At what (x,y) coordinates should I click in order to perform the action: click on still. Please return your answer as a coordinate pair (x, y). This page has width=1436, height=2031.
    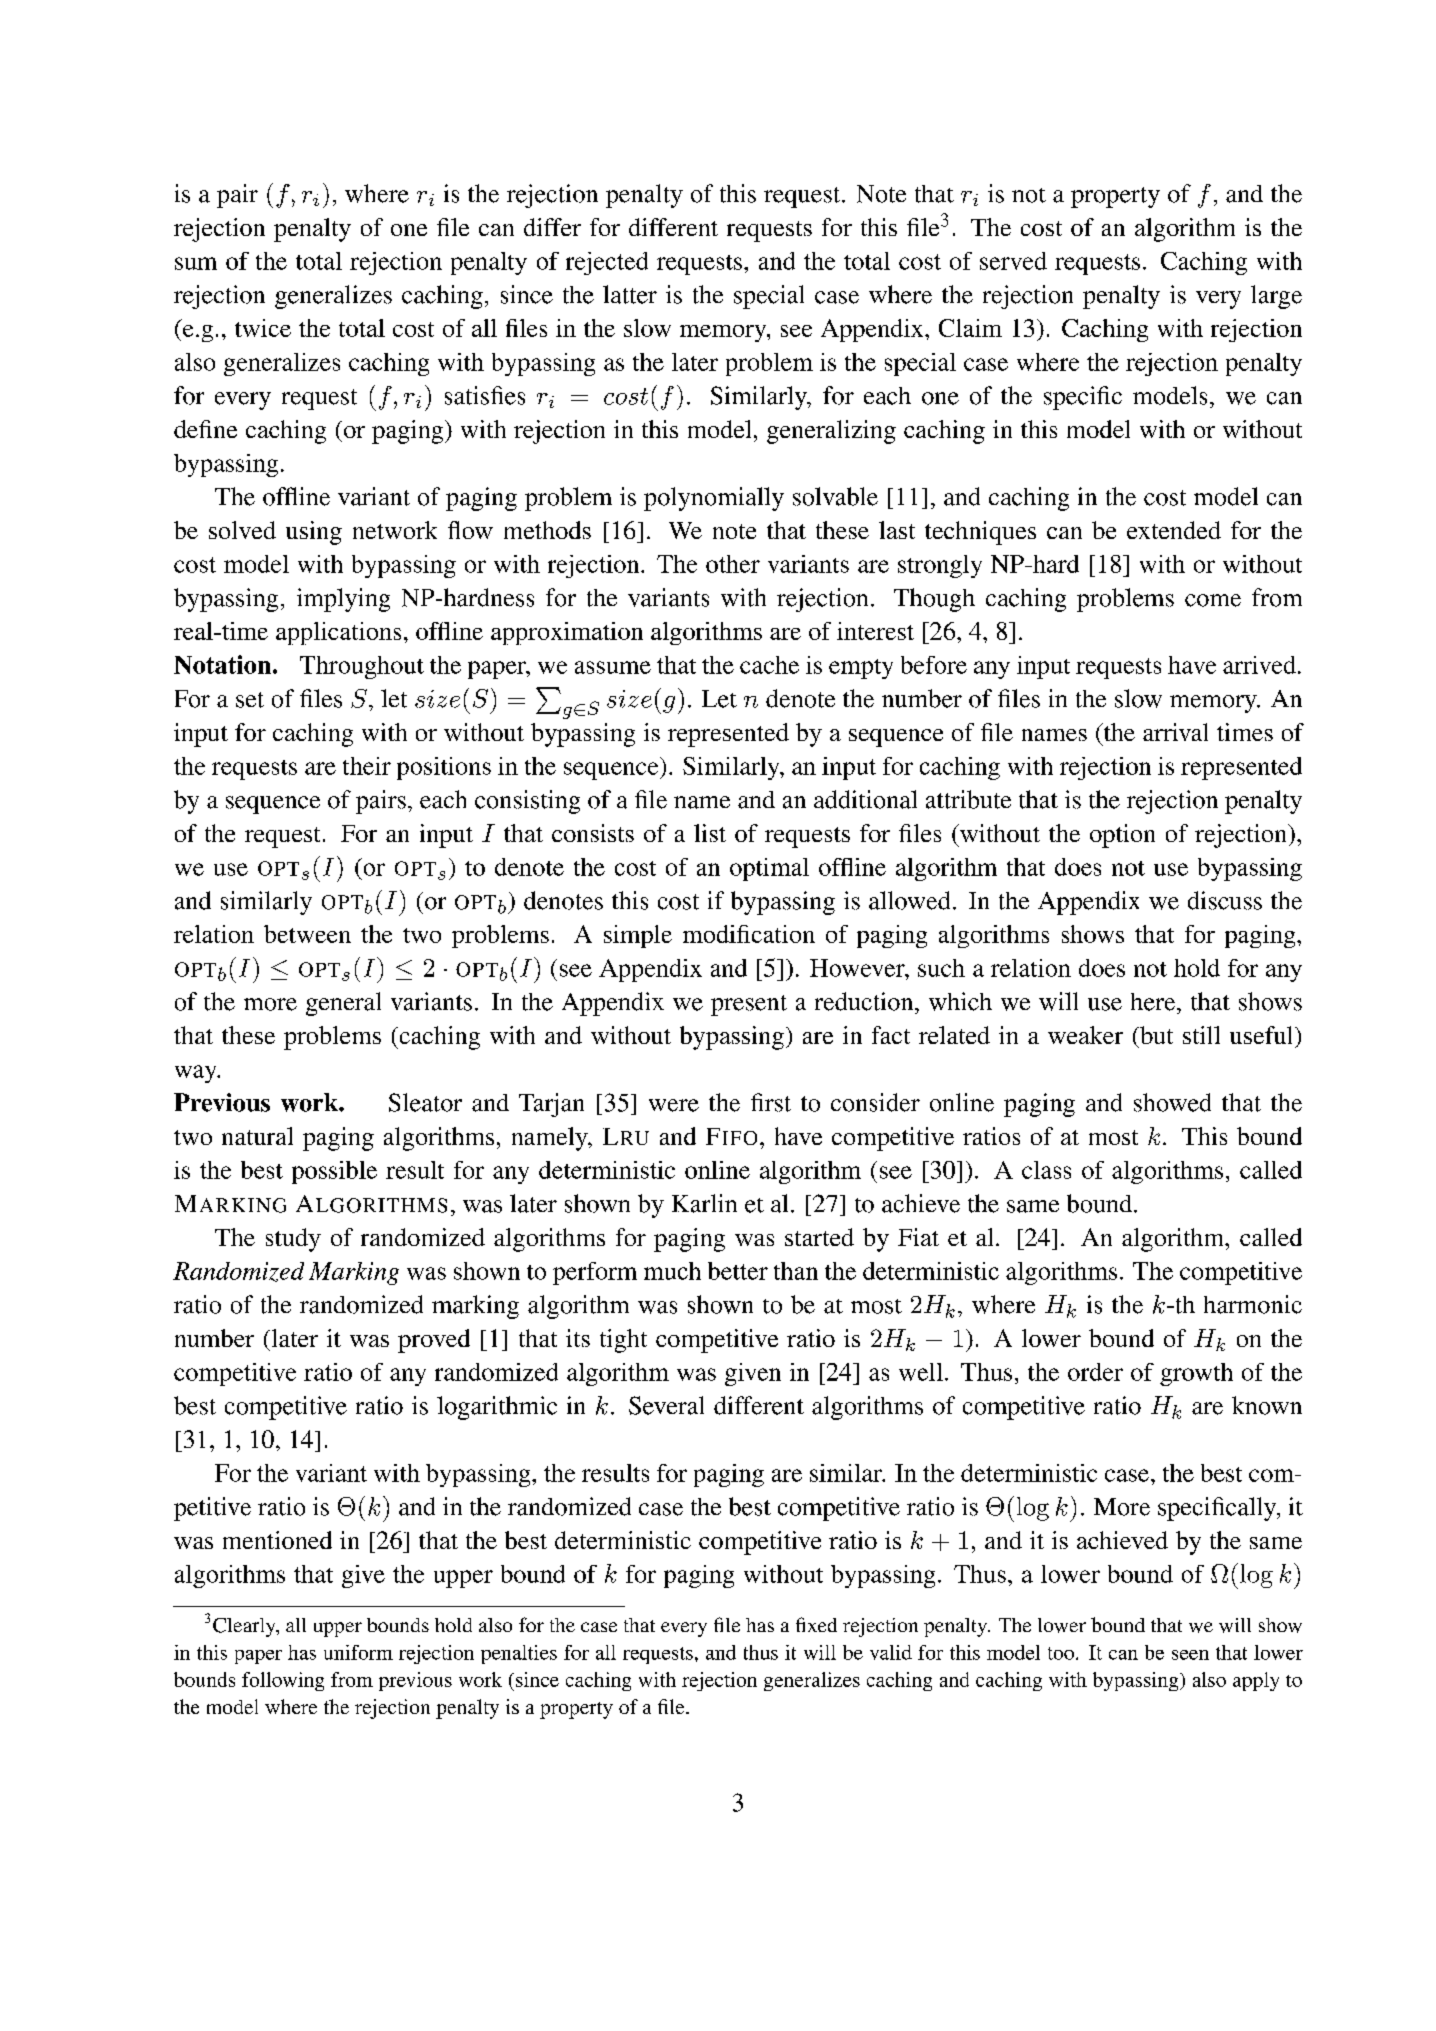
    Looking at the image, I should click on (1201, 1035).
